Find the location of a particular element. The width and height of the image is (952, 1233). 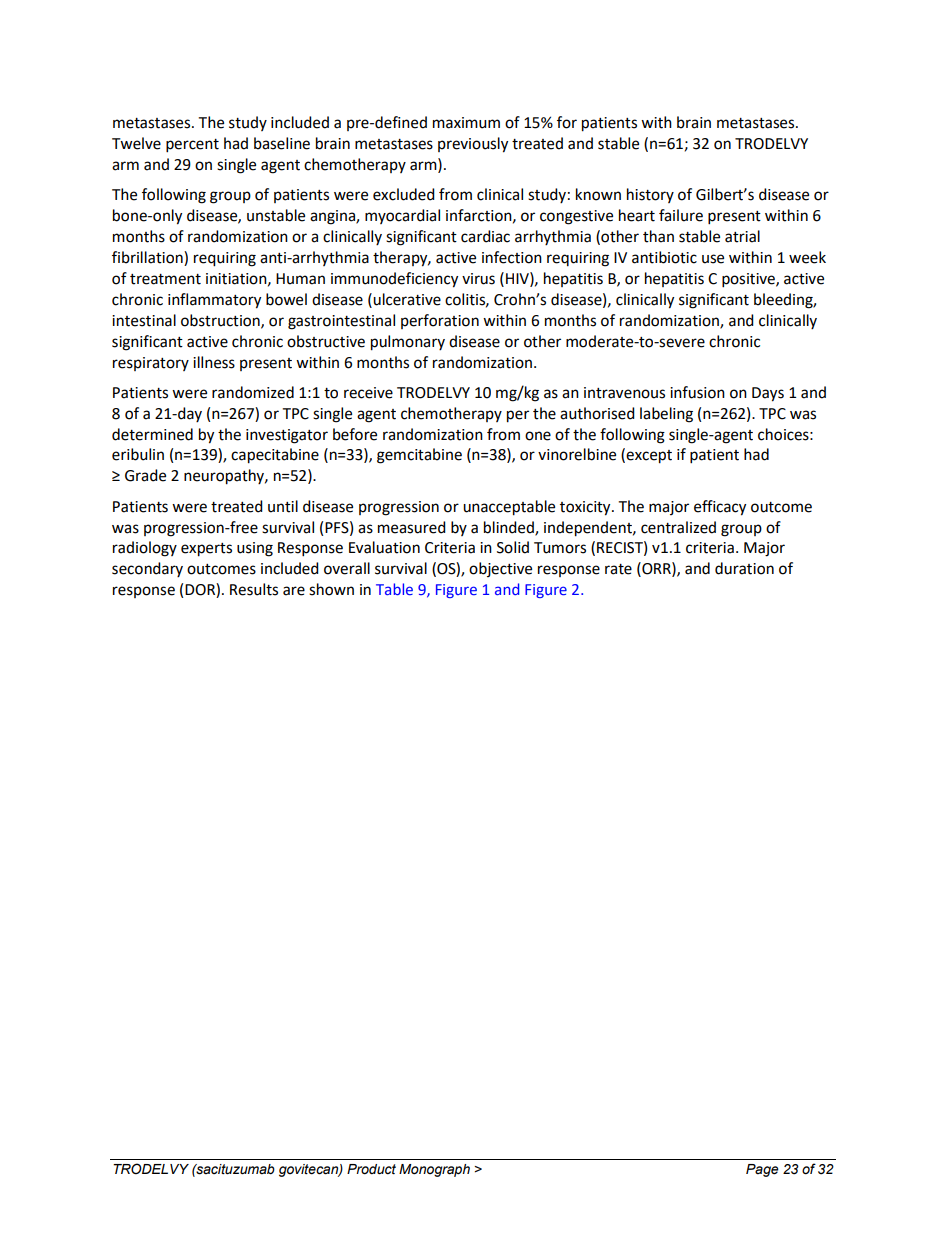

Results is located at coordinates (254, 589).
